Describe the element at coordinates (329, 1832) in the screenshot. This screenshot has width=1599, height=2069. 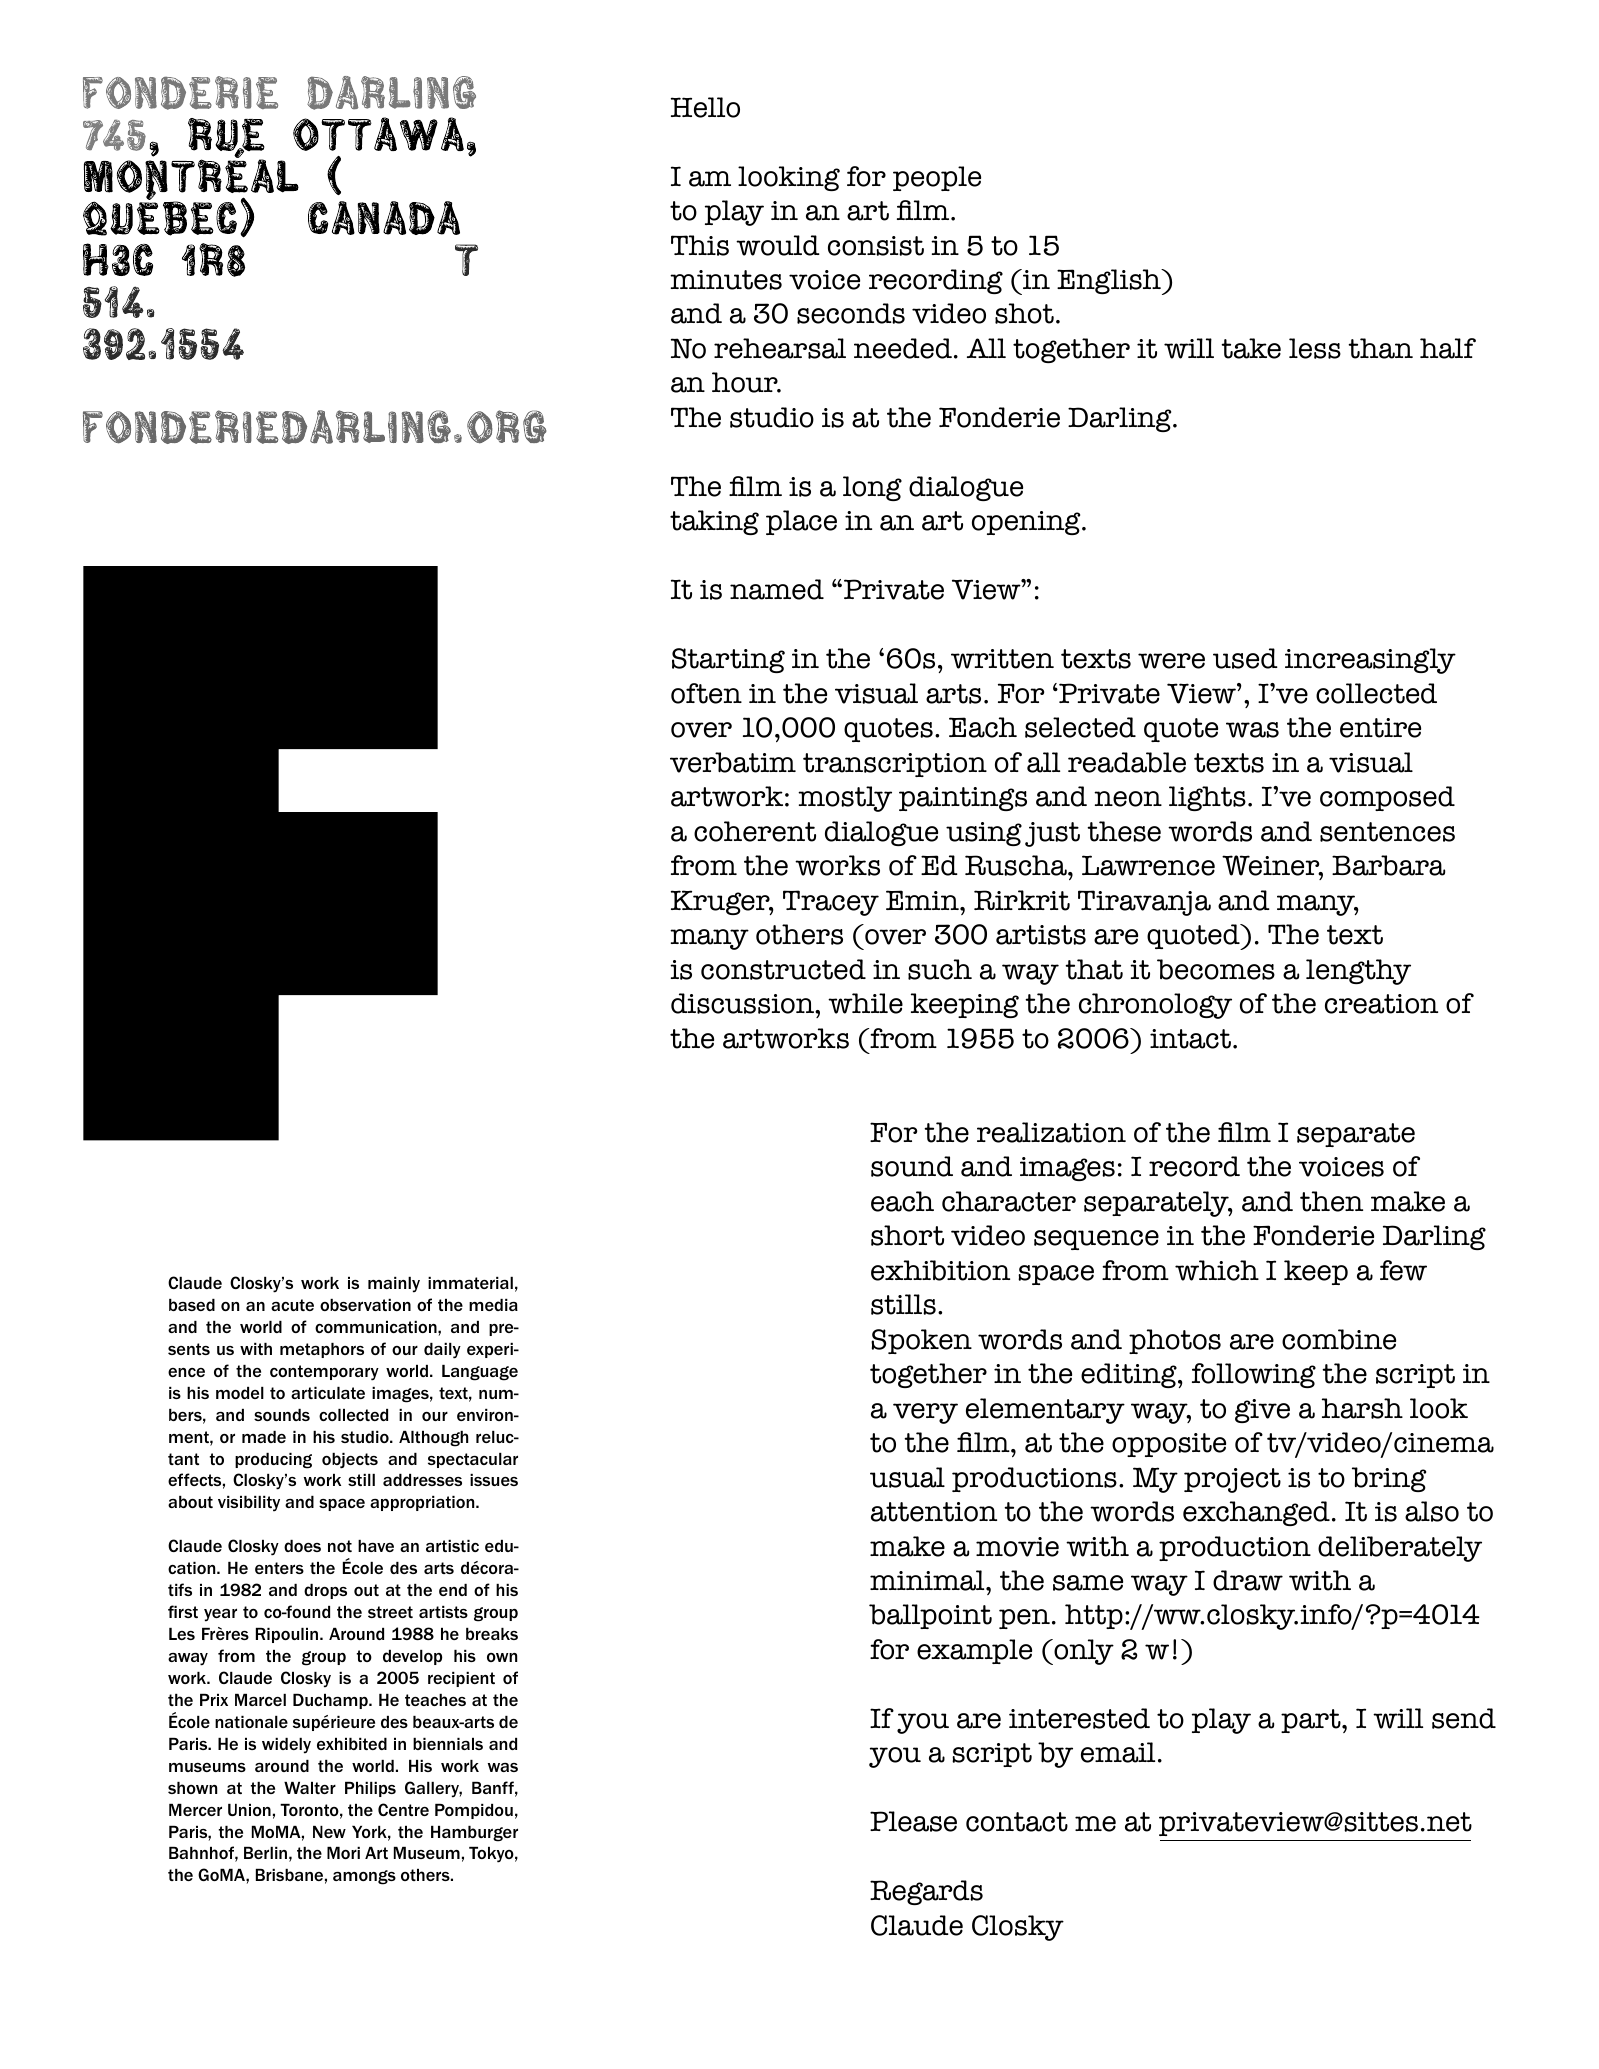
I see `New` at that location.
